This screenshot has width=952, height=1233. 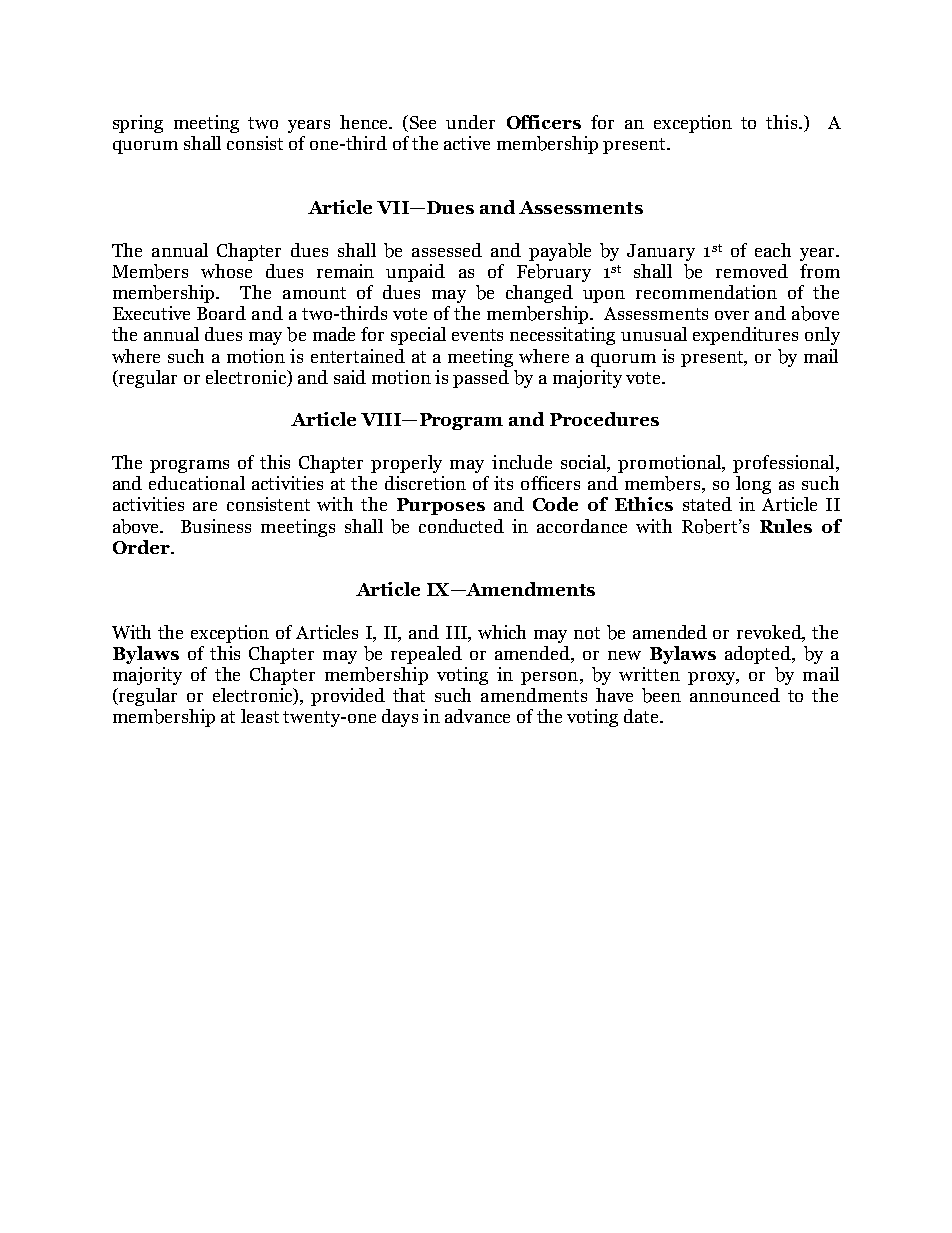 I want to click on conducted, so click(x=461, y=526).
